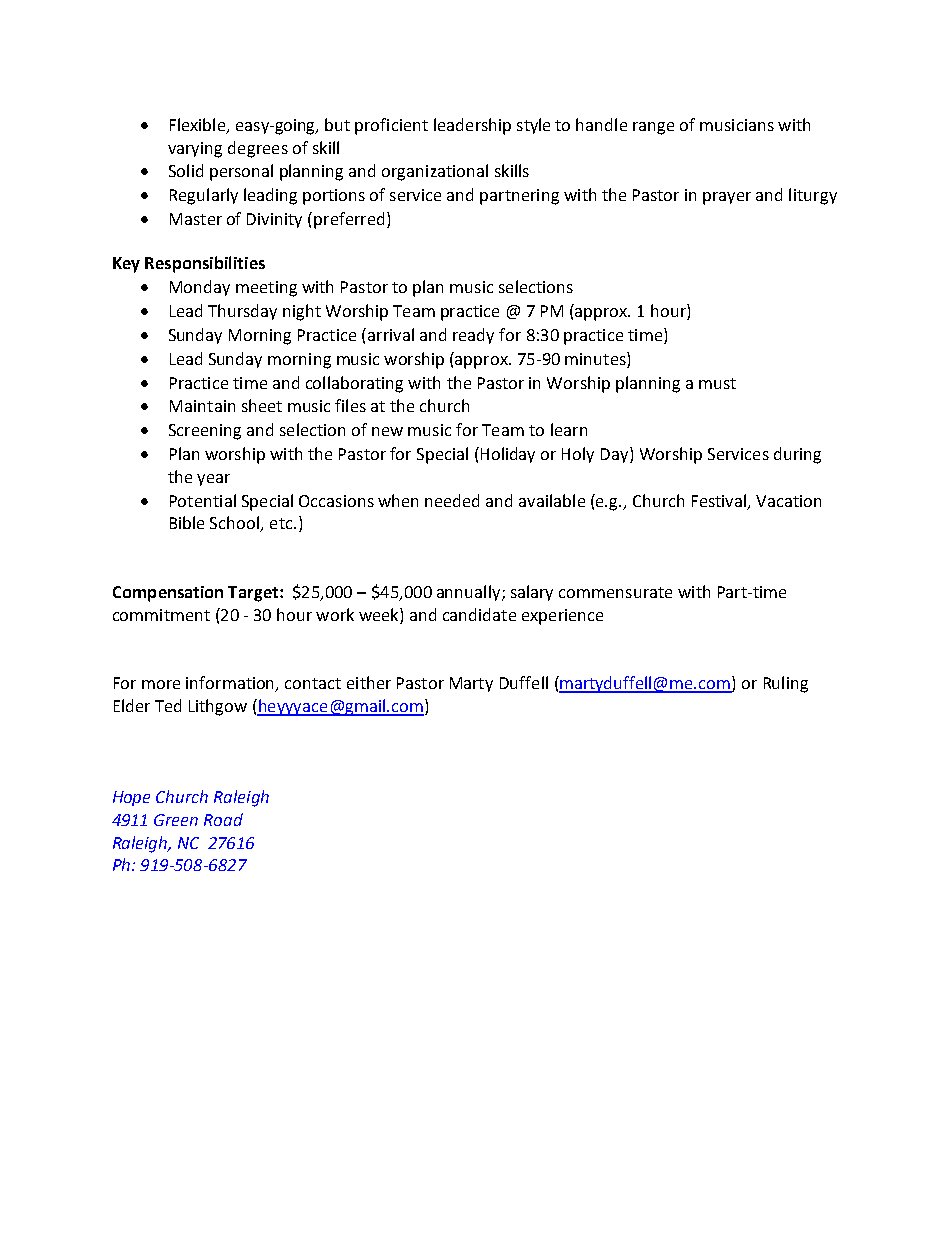 This screenshot has height=1233, width=952. What do you see at coordinates (213, 480) in the screenshot?
I see `year` at bounding box center [213, 480].
